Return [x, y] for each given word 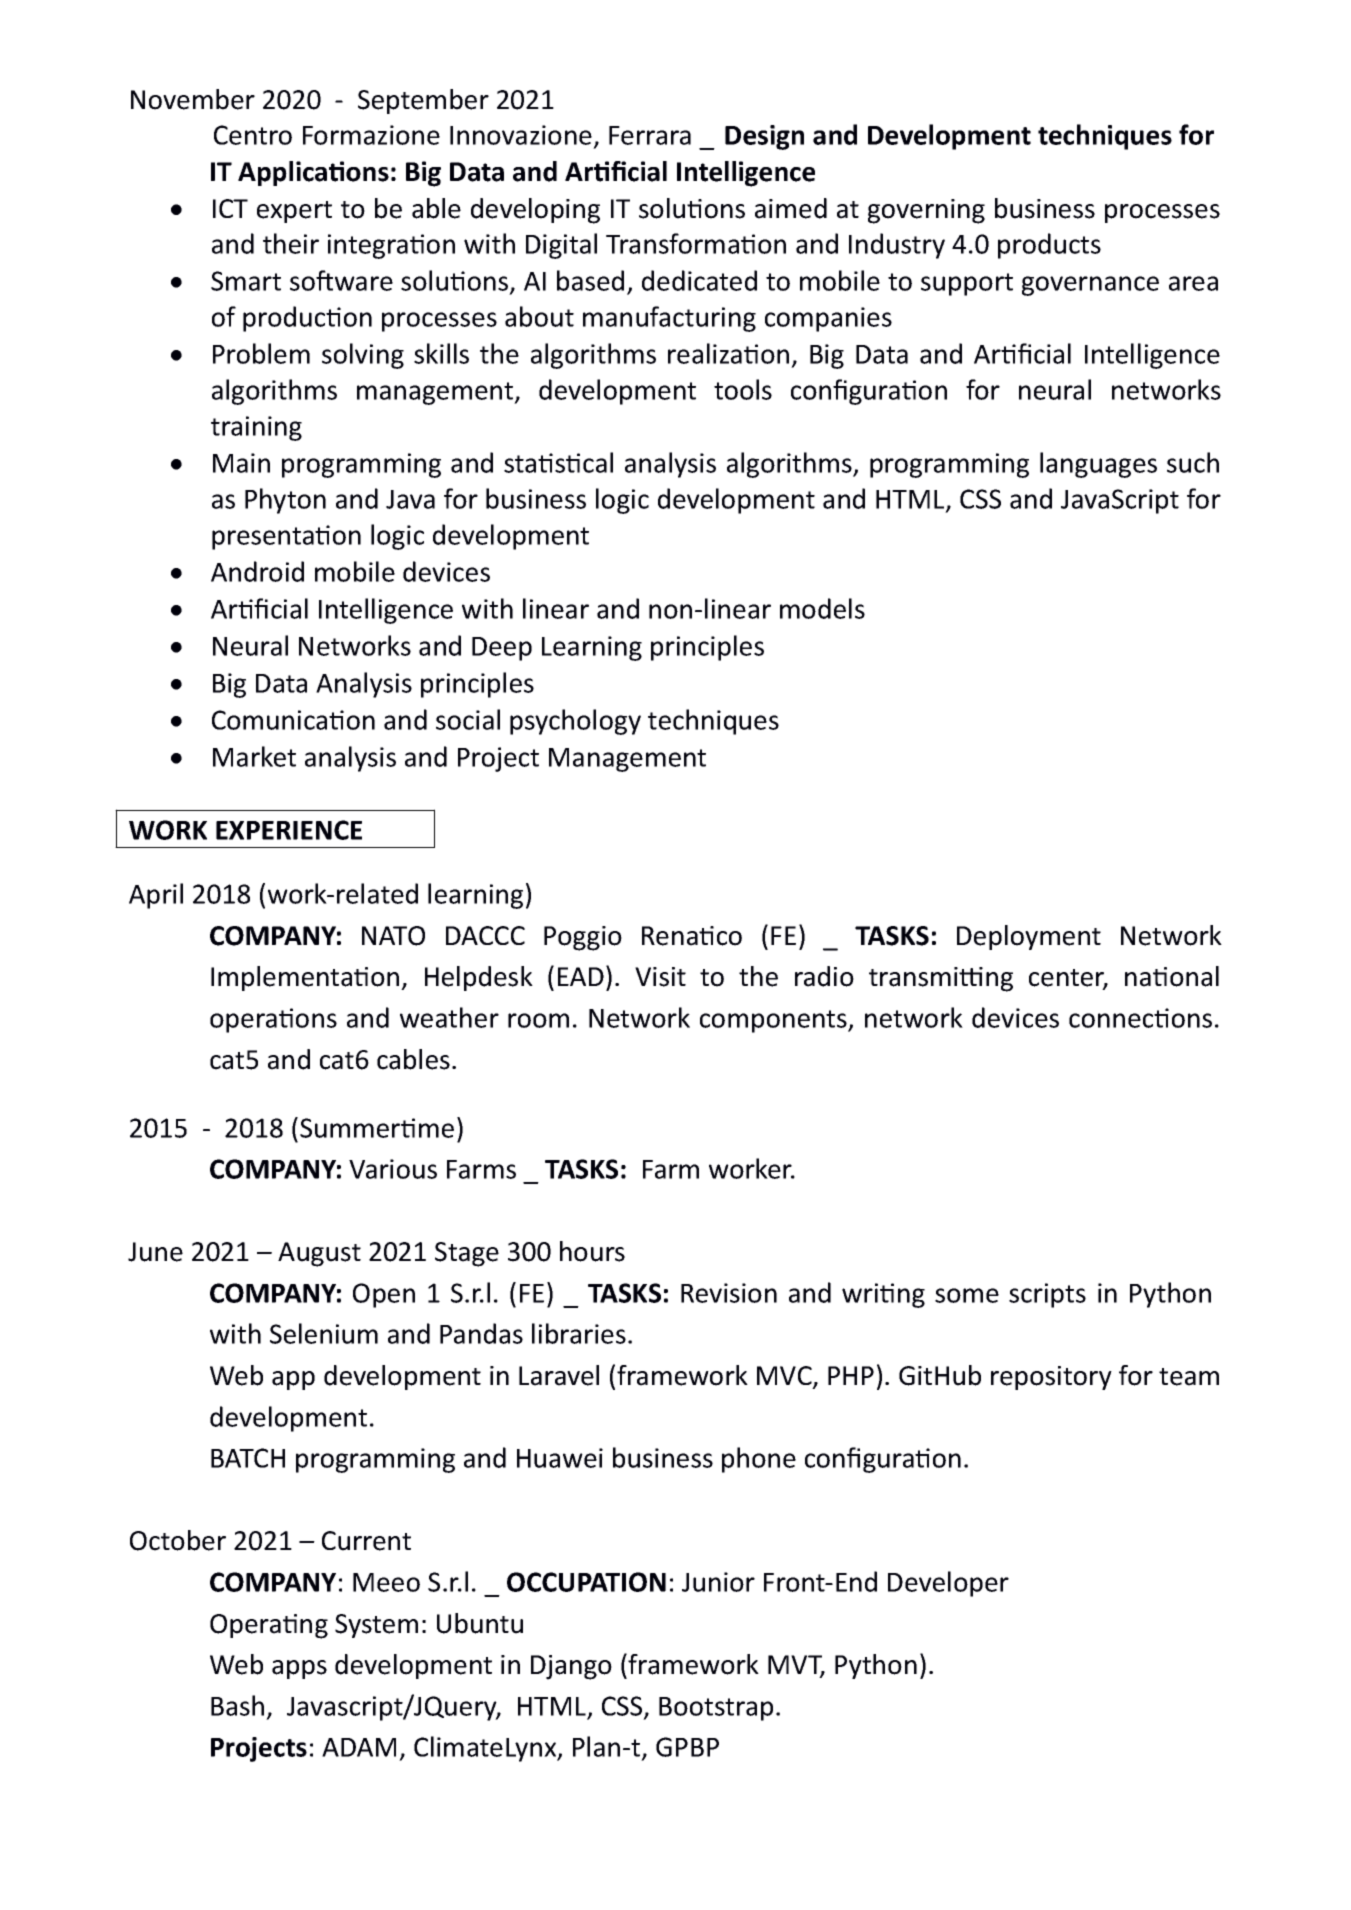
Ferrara [650, 135]
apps [299, 1669]
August [319, 1254]
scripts [1047, 1295]
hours [592, 1251]
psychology [575, 722]
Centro [253, 135]
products [1049, 246]
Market [254, 756]
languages [1098, 465]
